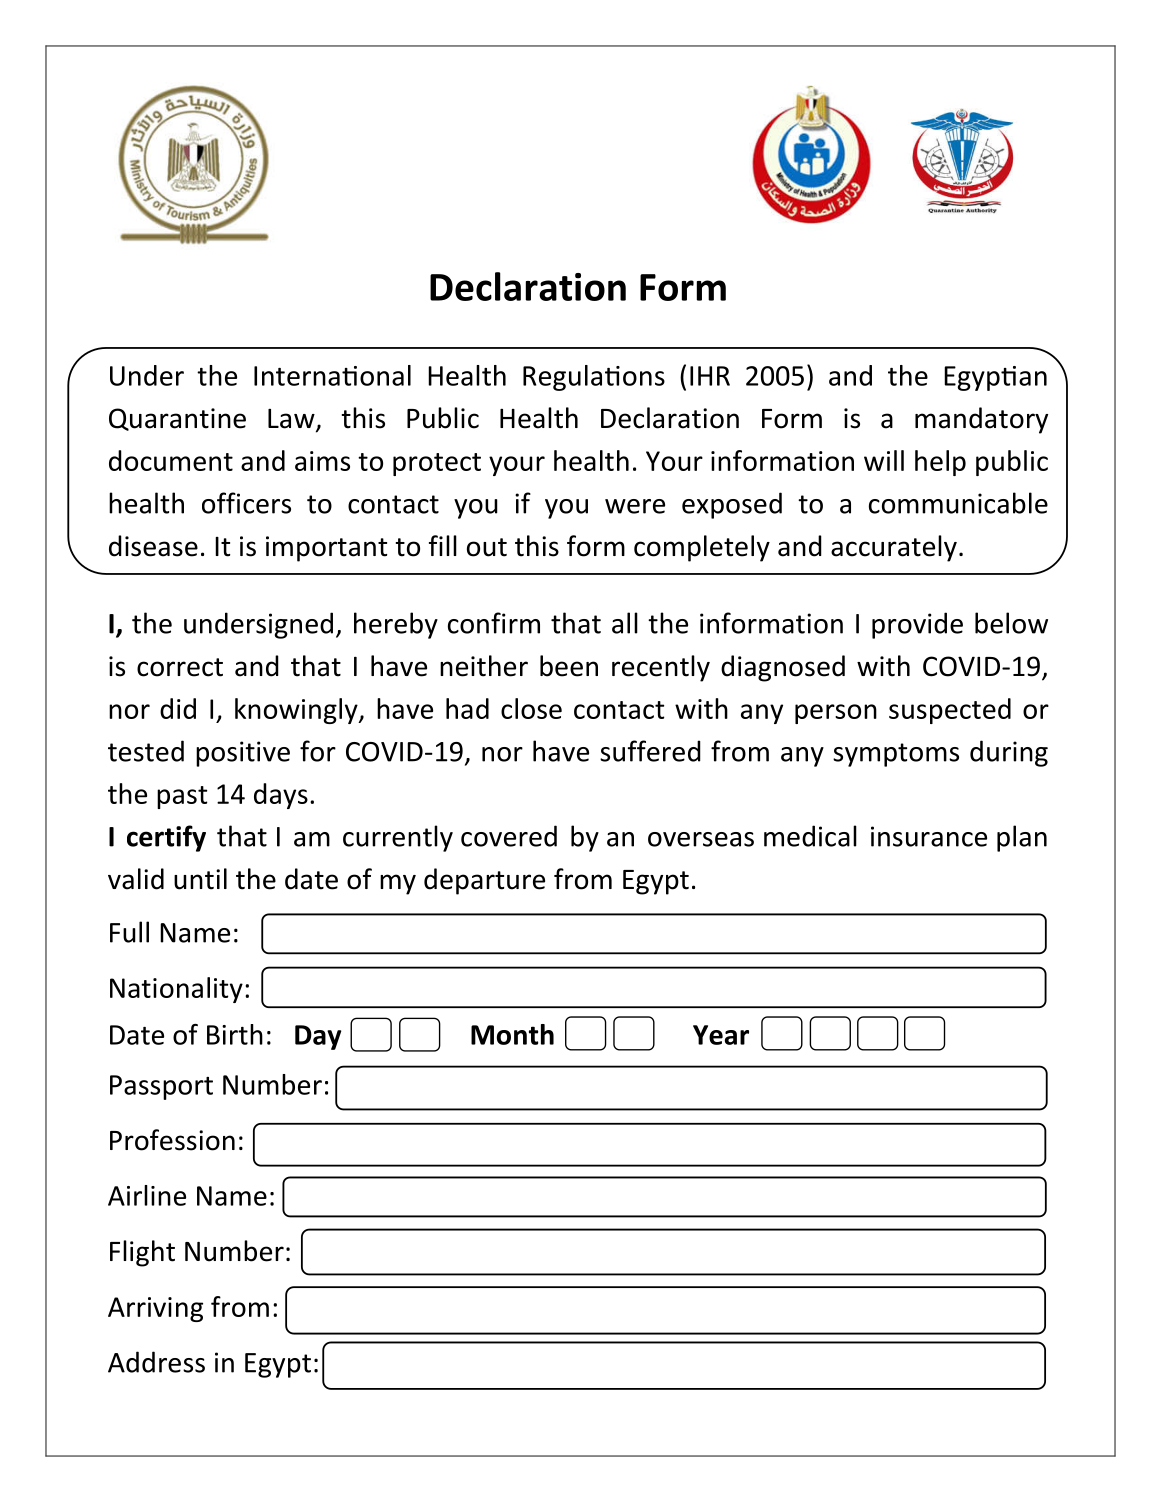 Image resolution: width=1161 pixels, height=1502 pixels. I want to click on Month, so click(512, 1034).
